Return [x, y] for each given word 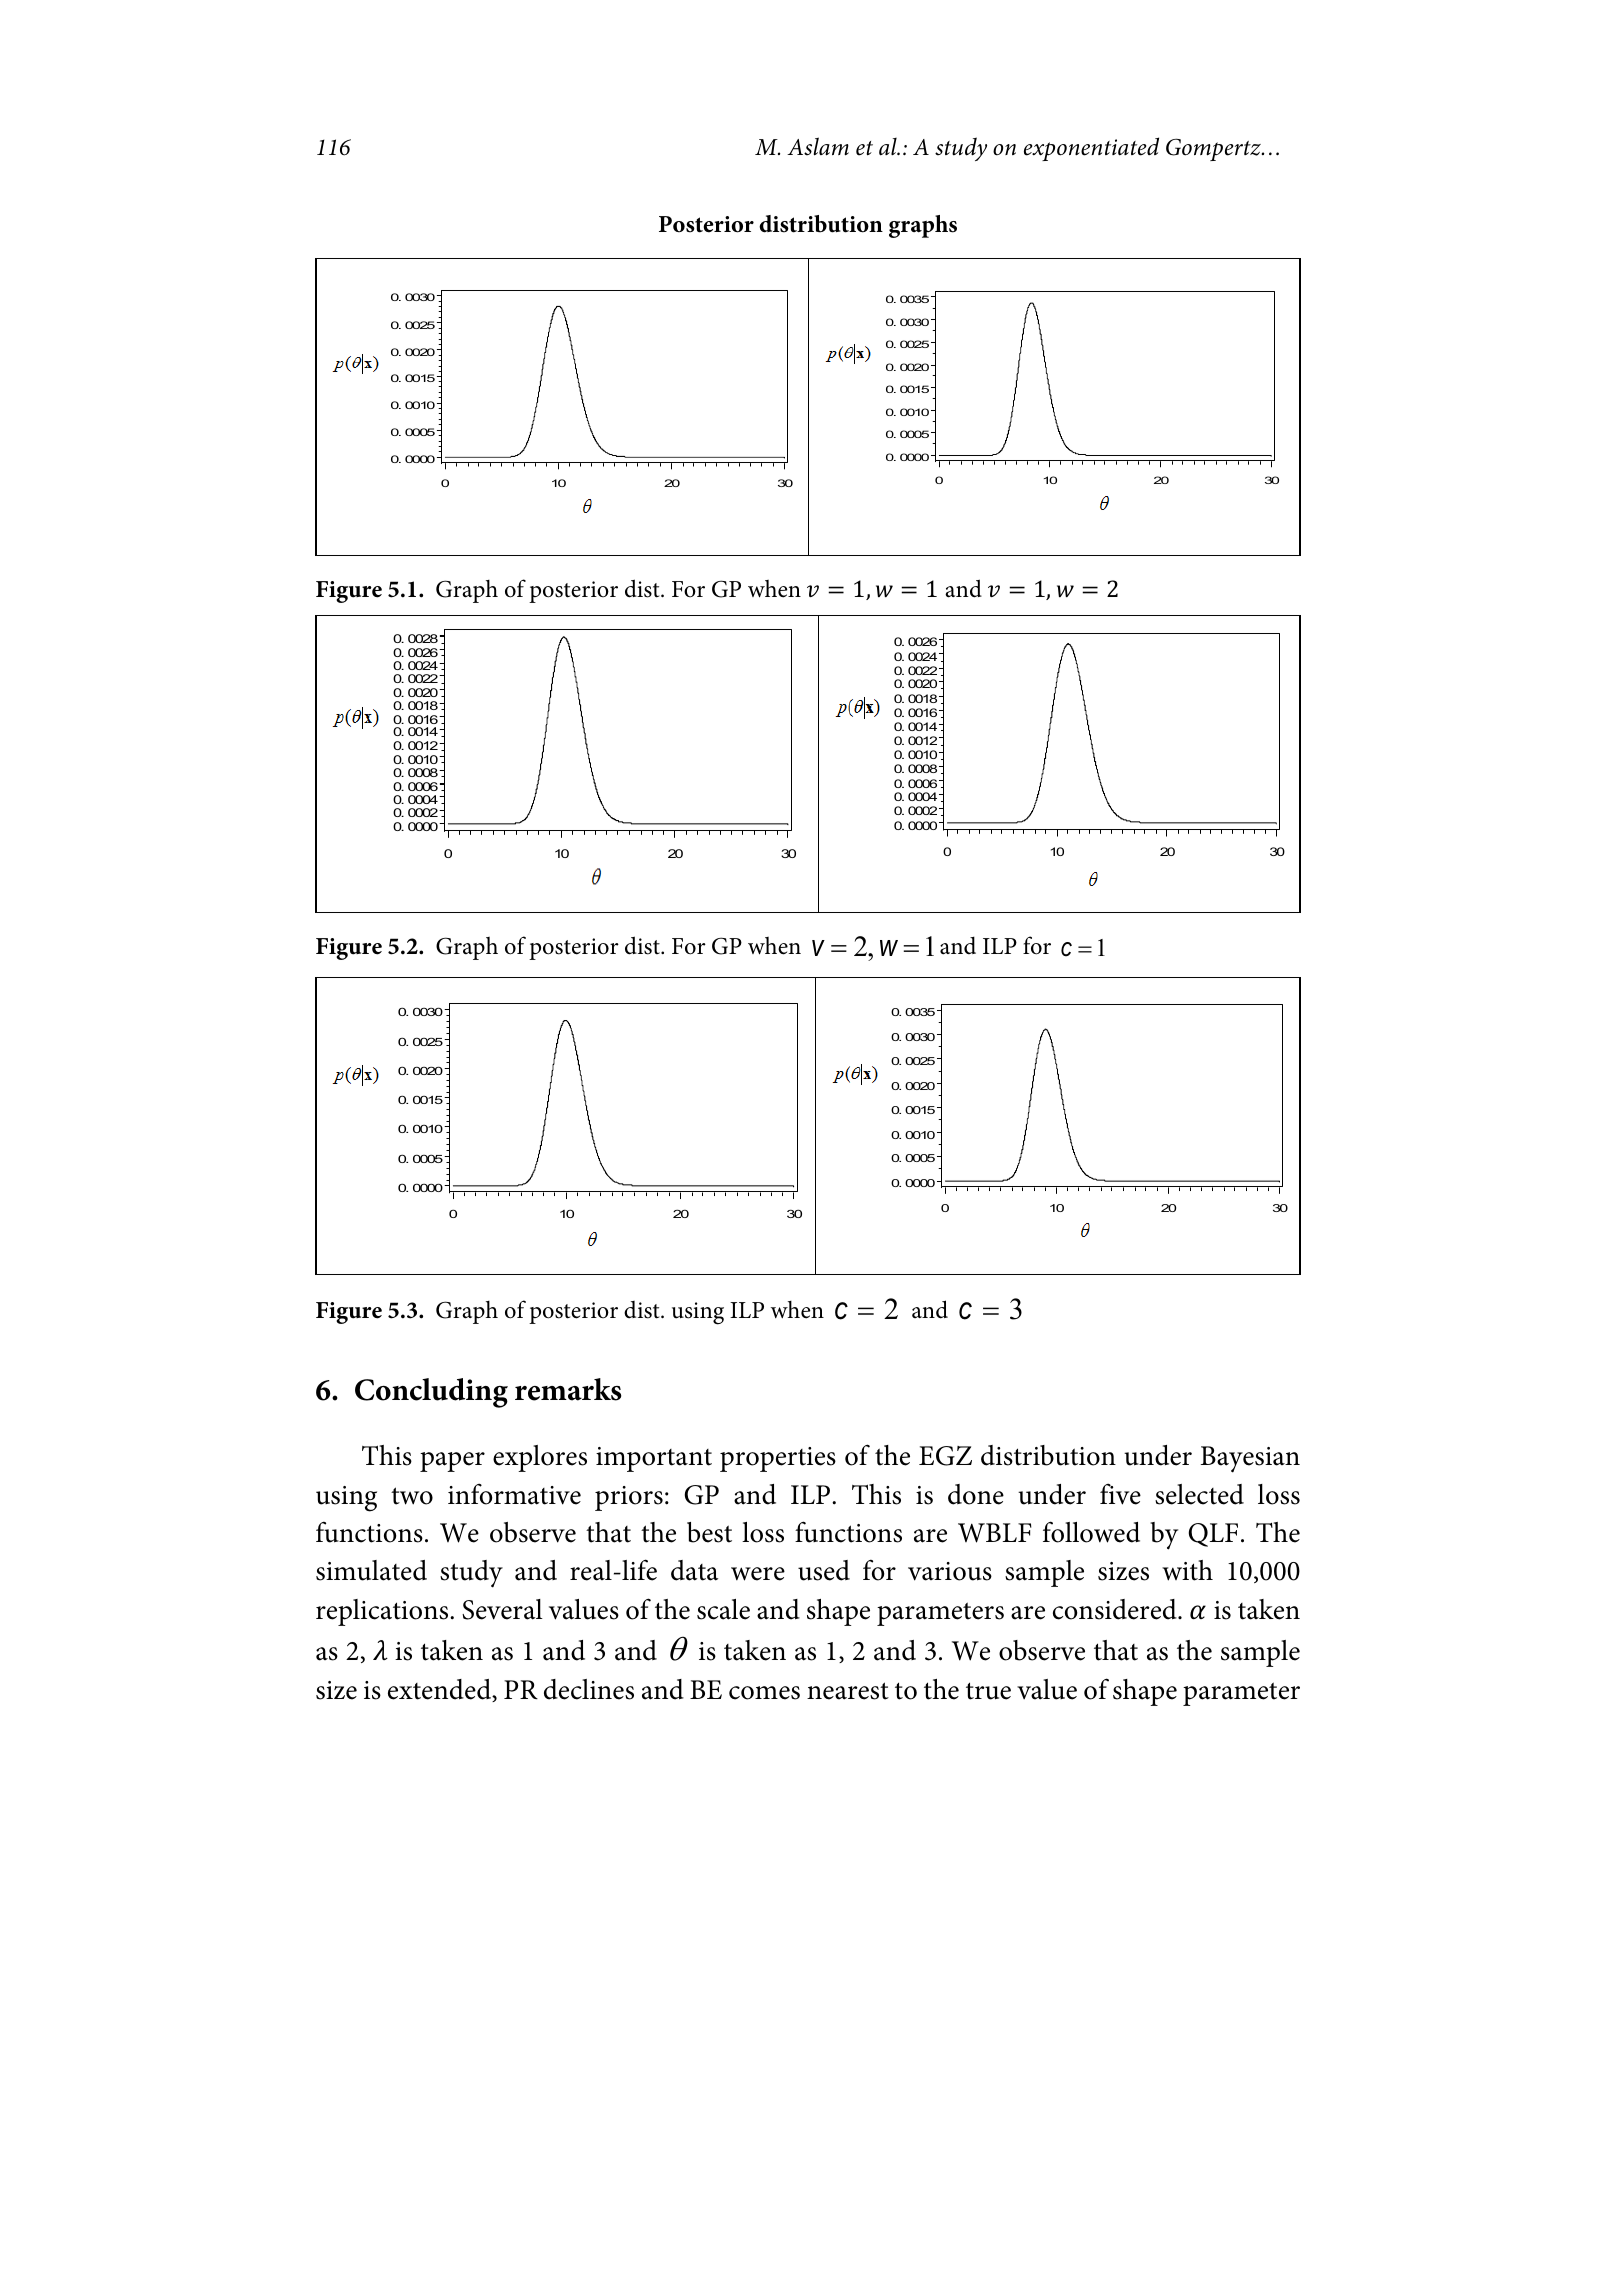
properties [778, 1459]
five [1120, 1494]
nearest [848, 1691]
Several [502, 1609]
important [654, 1459]
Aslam [818, 146]
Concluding [431, 1393]
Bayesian [1250, 1459]
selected [1199, 1494]
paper [452, 1462]
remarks [568, 1389]
